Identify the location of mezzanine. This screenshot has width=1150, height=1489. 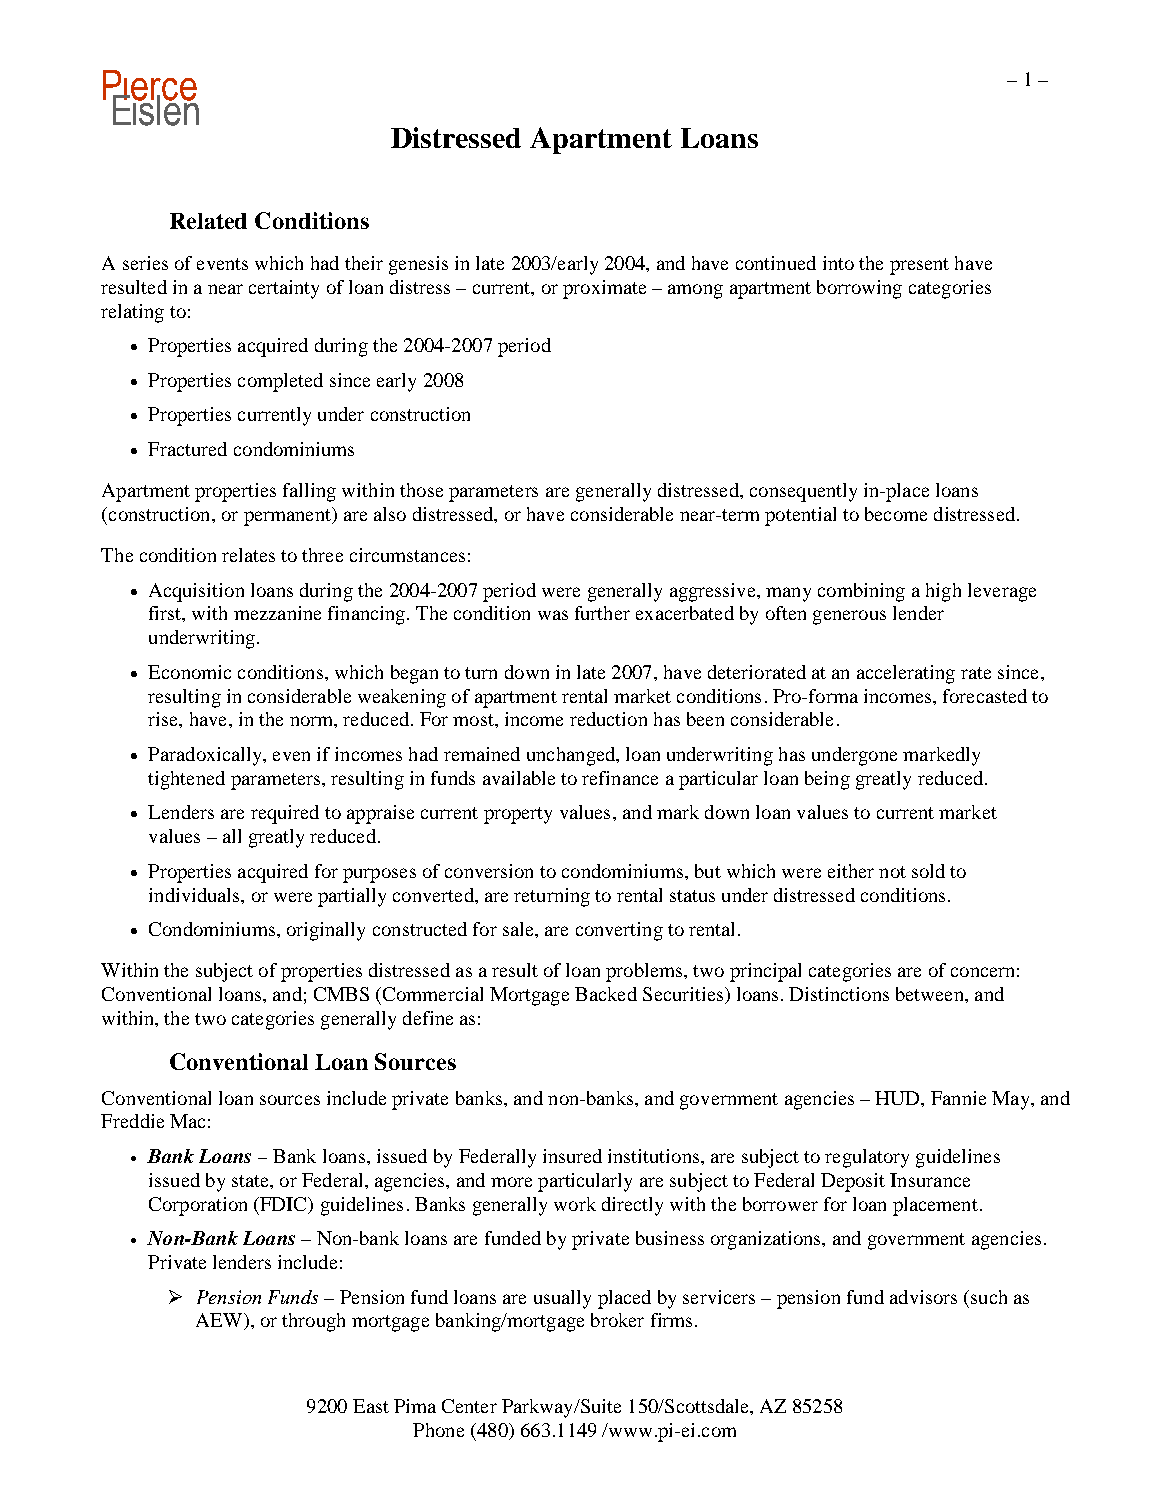
(277, 613).
